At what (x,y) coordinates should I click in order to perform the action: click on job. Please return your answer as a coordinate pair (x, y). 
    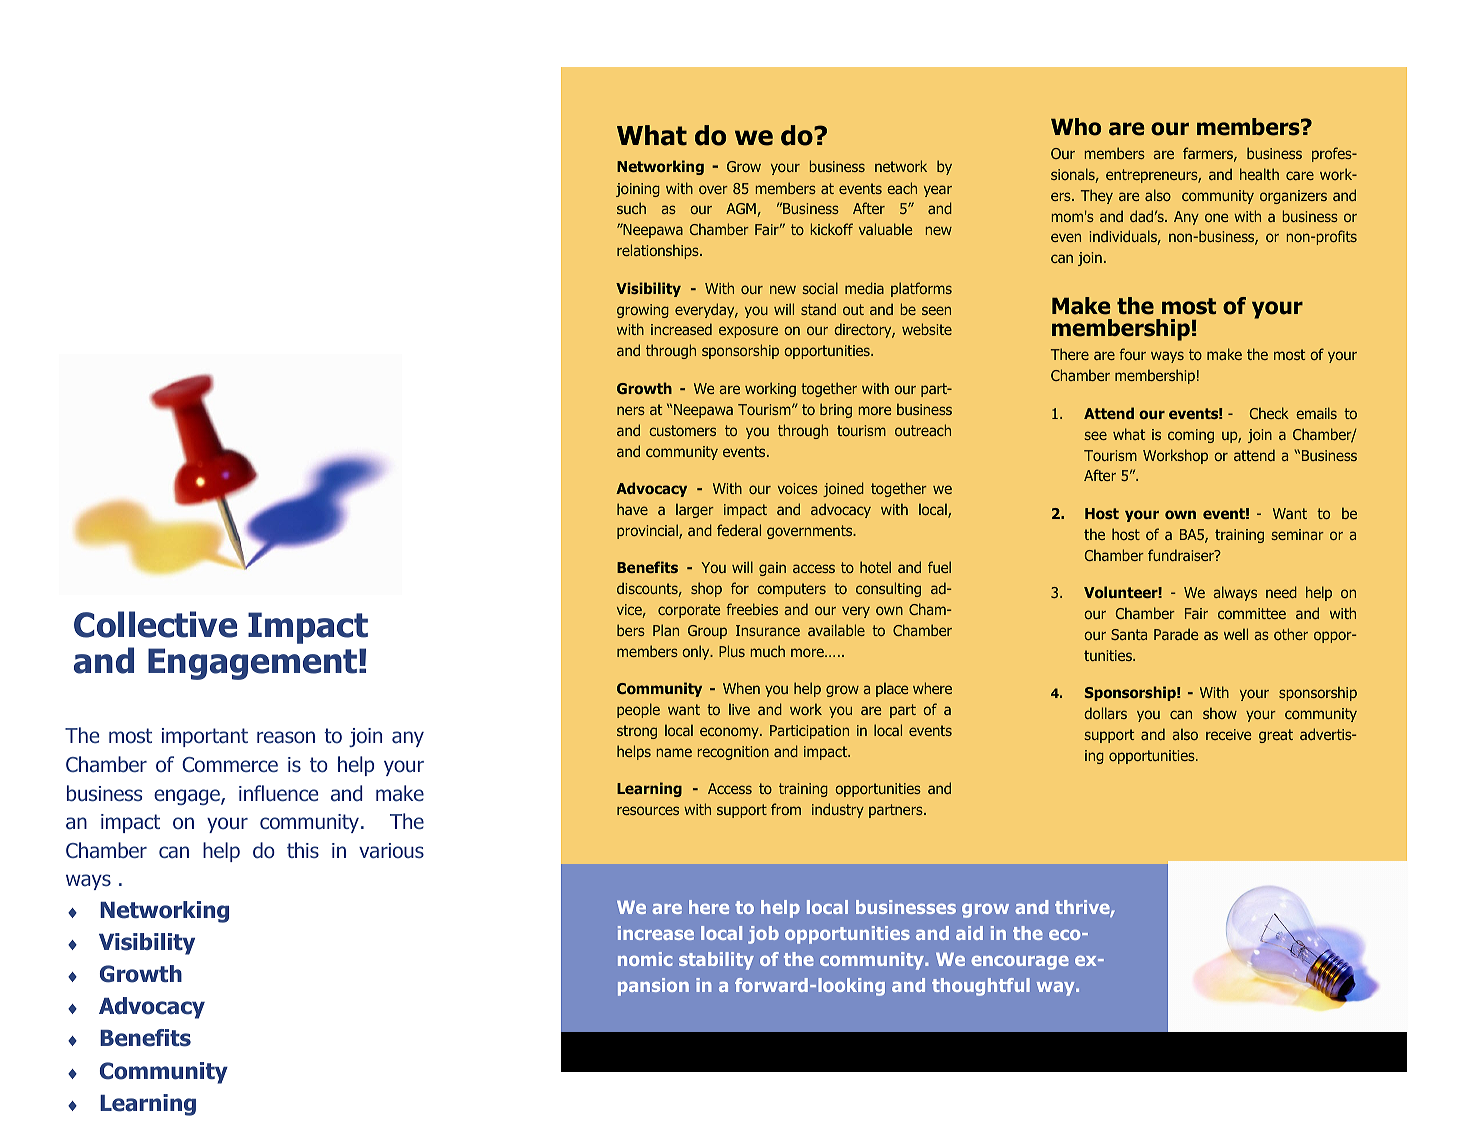
    Looking at the image, I should click on (763, 935).
